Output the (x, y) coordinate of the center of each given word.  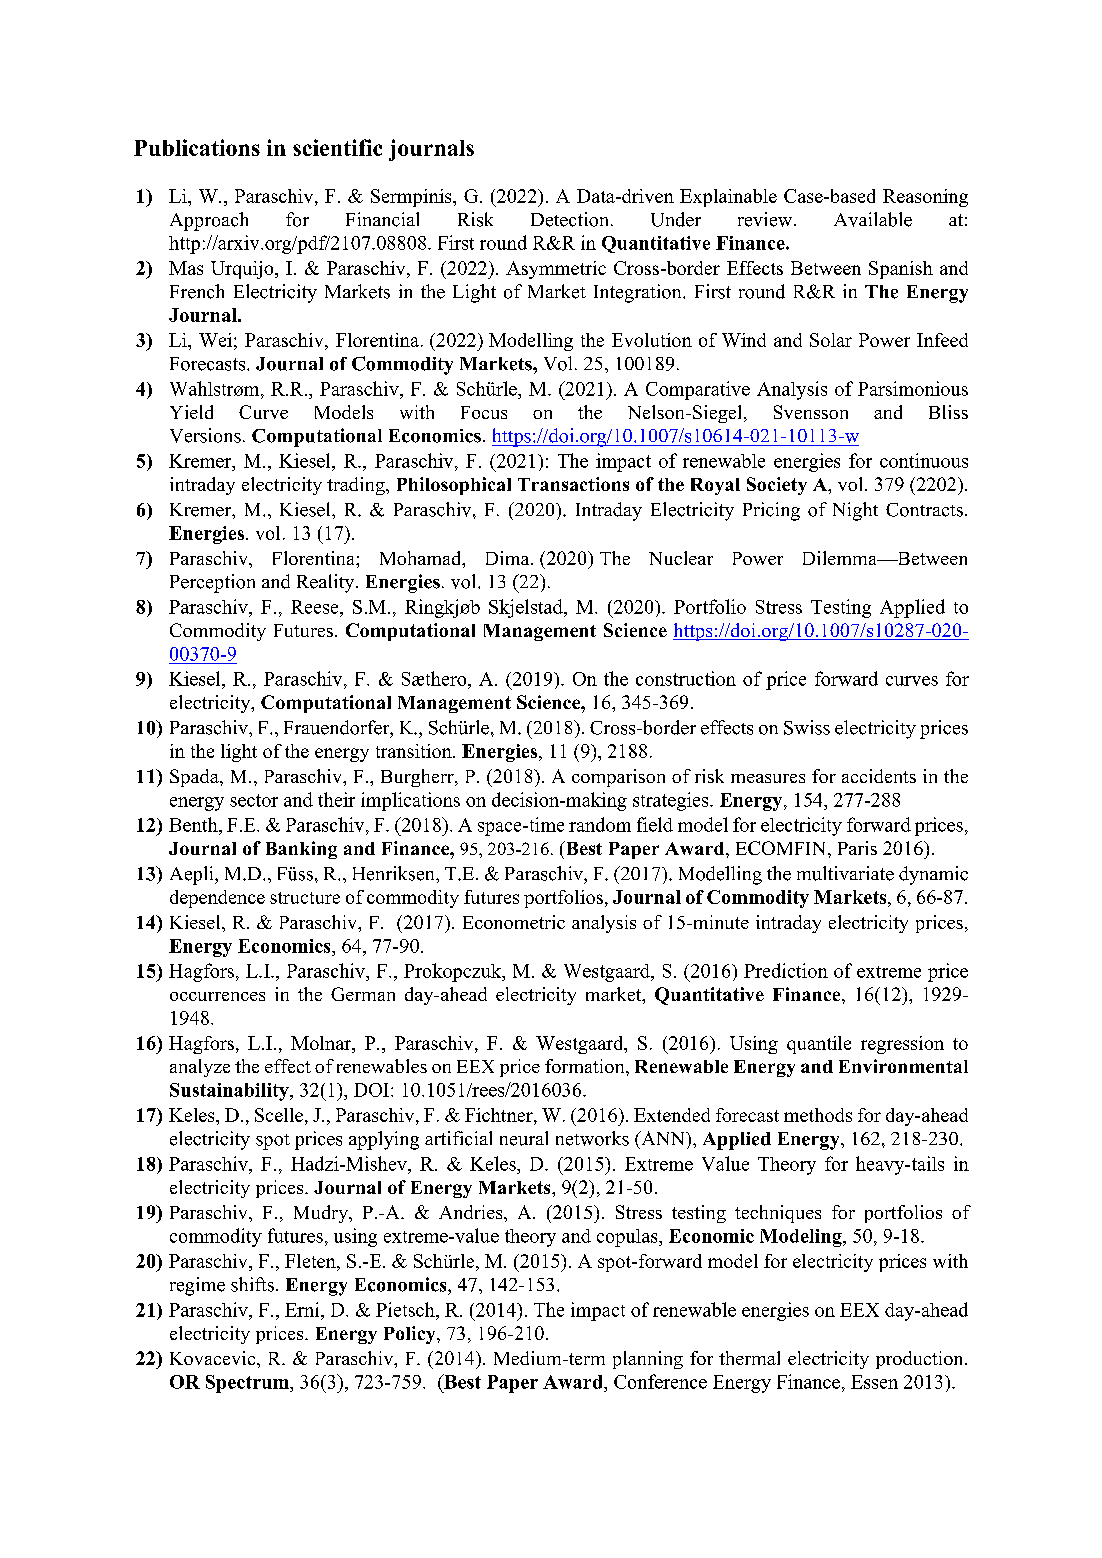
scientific (337, 147)
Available (873, 219)
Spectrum (248, 1384)
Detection (571, 219)
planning (648, 1360)
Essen (874, 1382)
